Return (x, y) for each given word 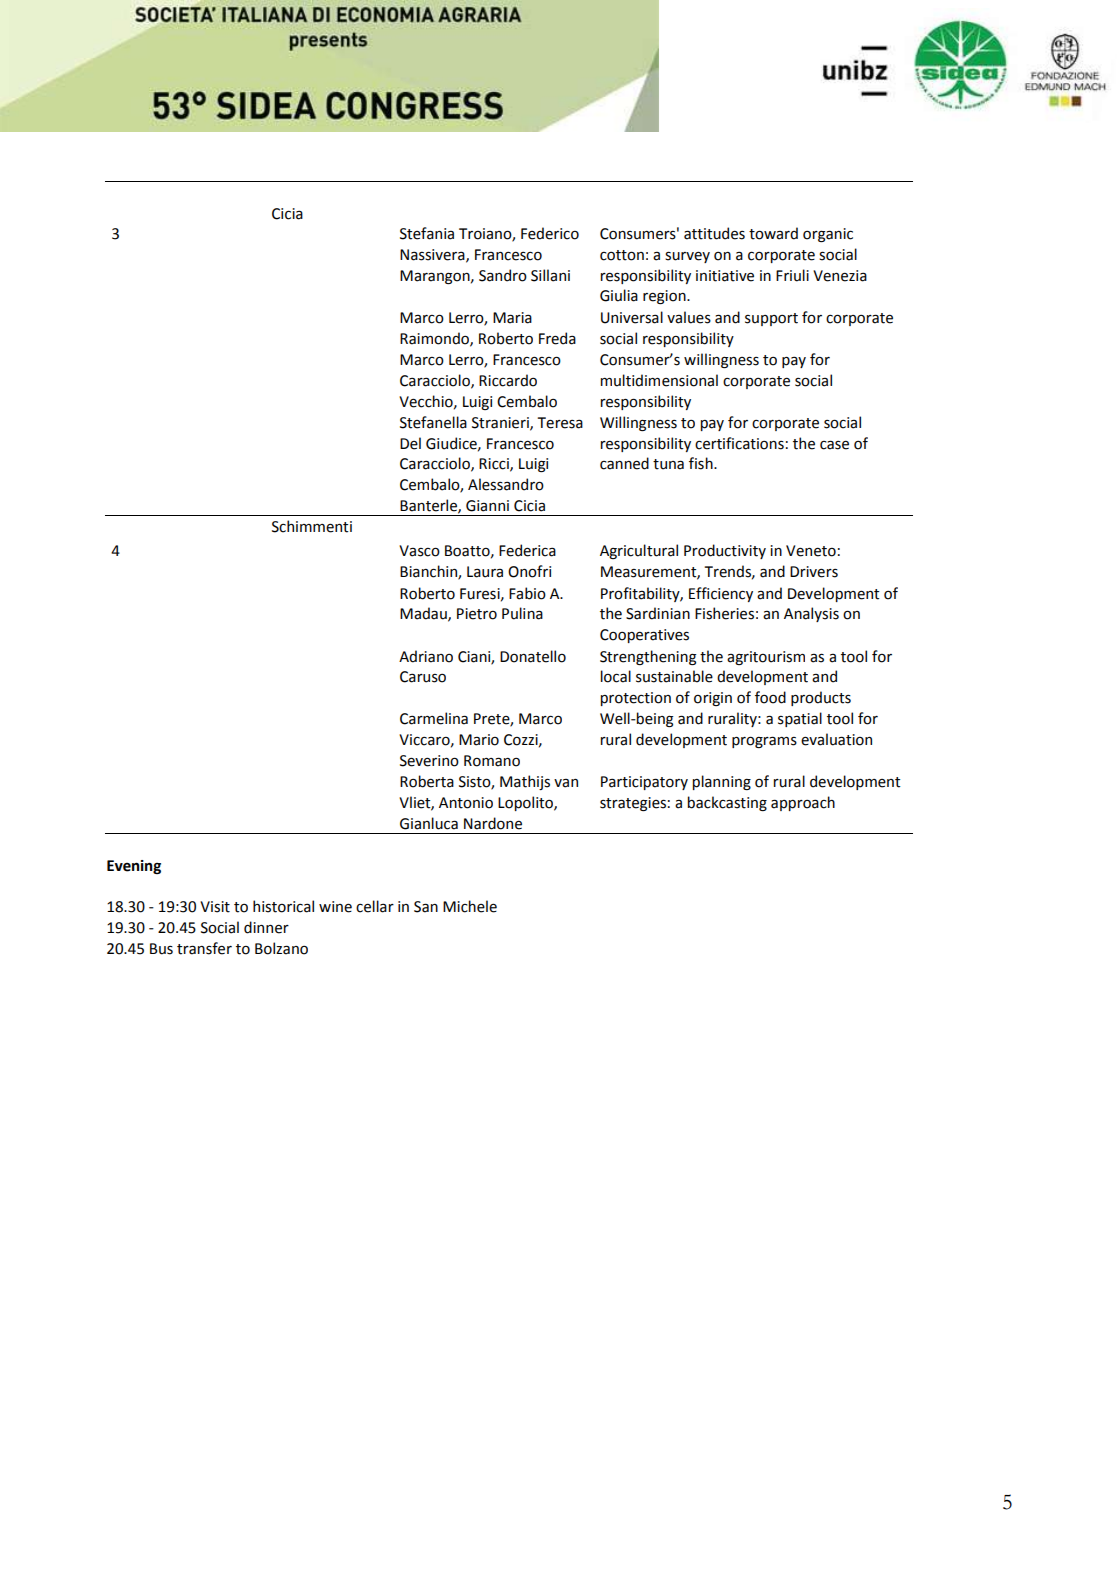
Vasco (419, 551)
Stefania (427, 233)
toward (773, 233)
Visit (215, 907)
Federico (550, 233)
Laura (485, 572)
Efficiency (721, 594)
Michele (470, 906)
